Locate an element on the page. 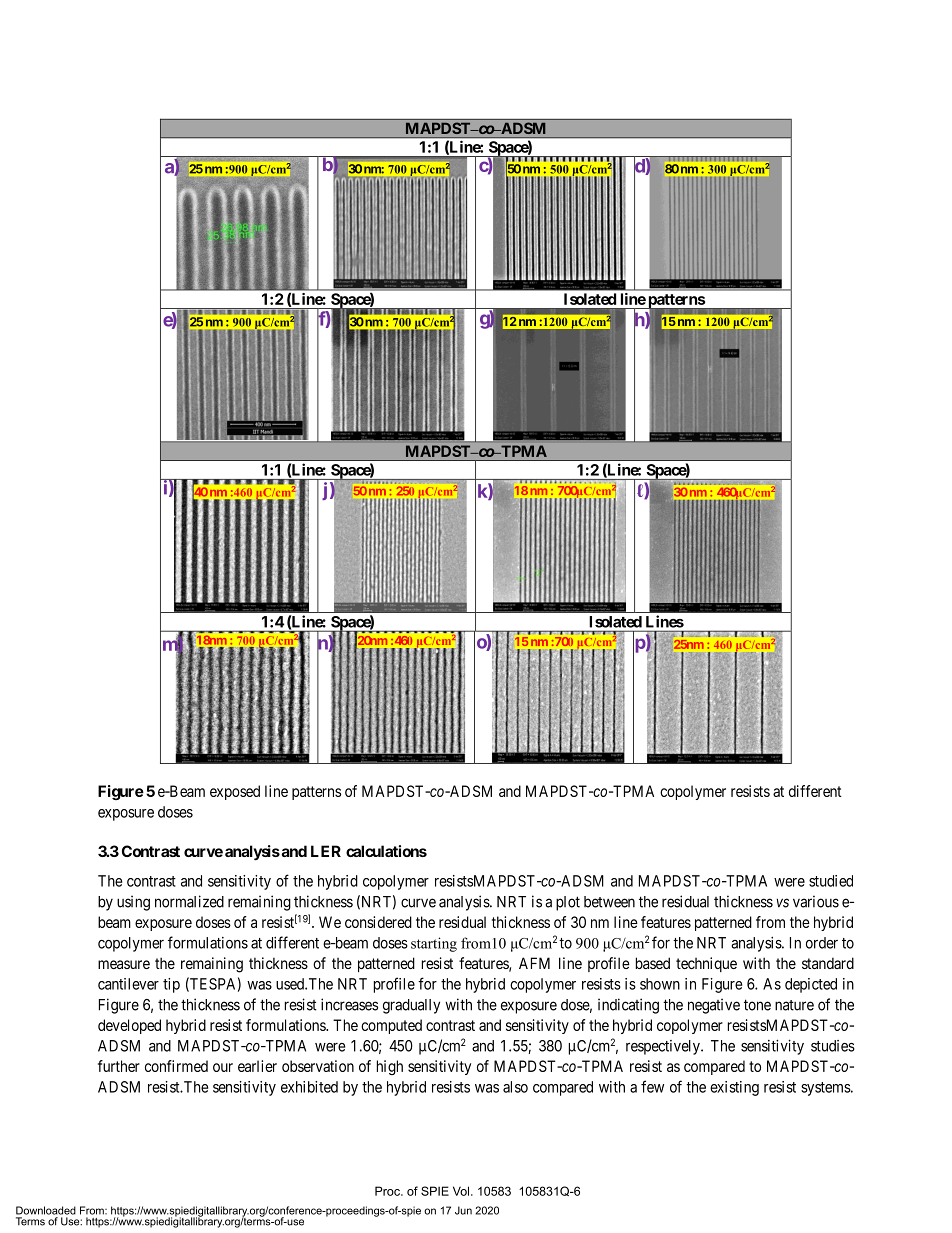  starting is located at coordinates (434, 944).
